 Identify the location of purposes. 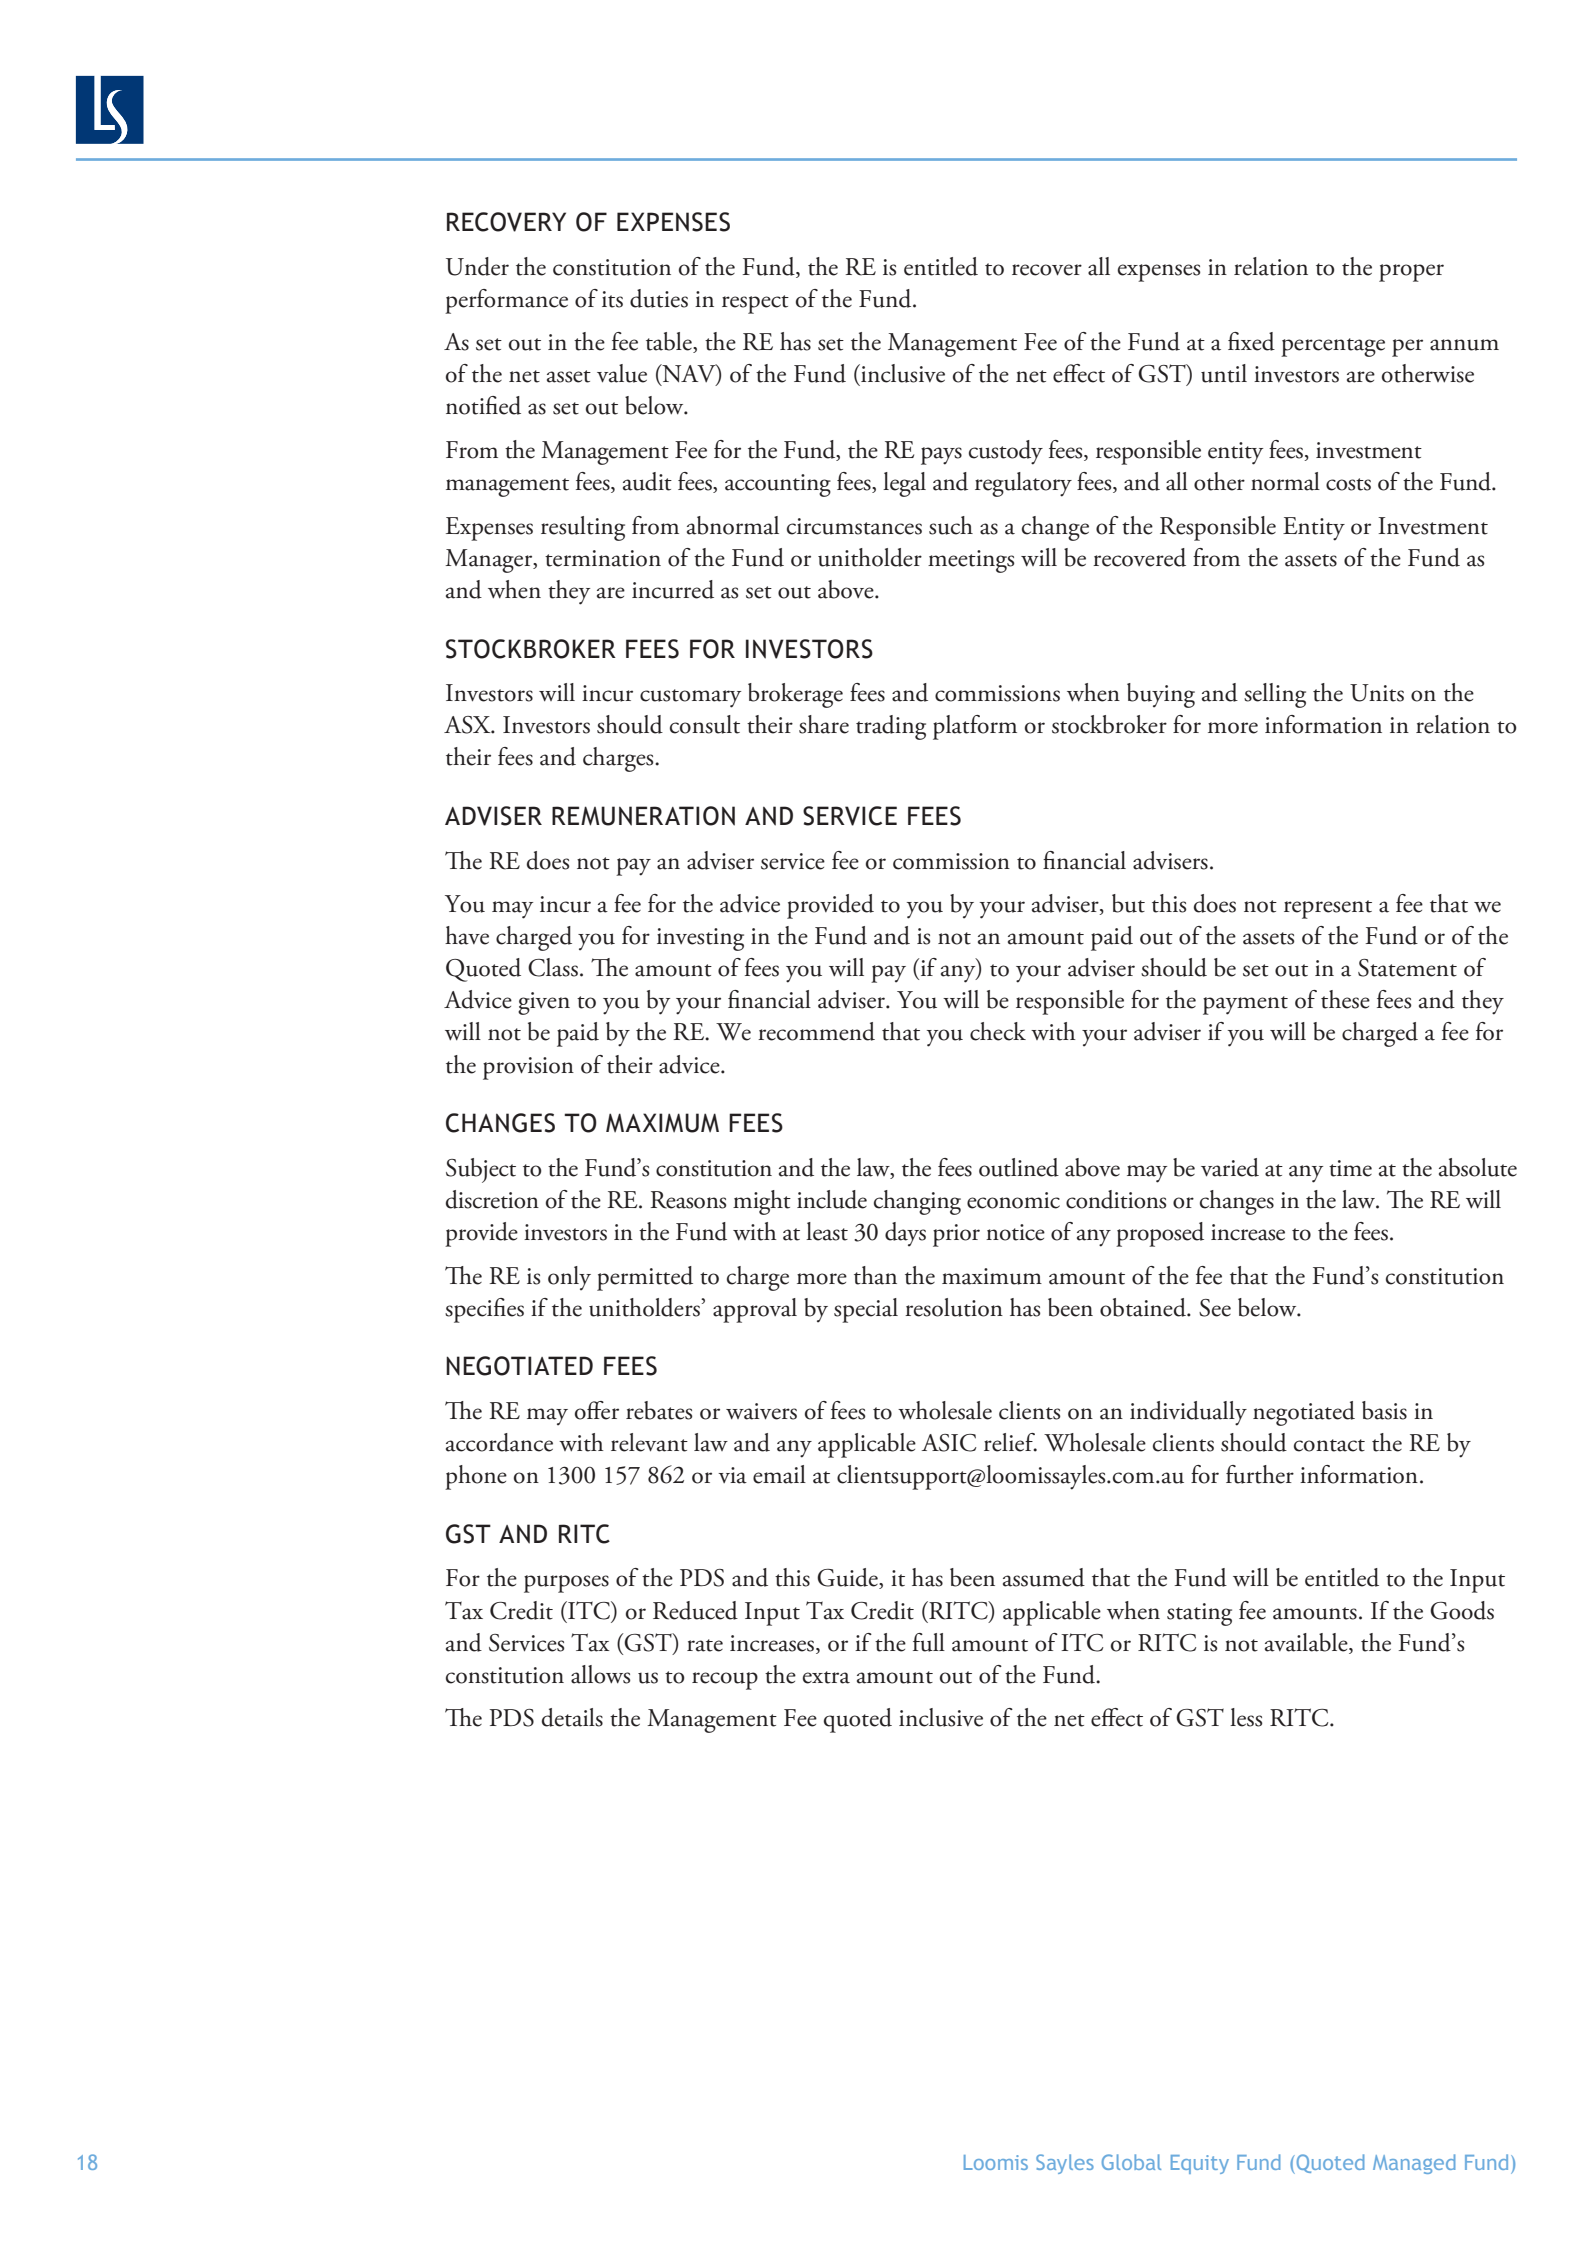
(566, 1584).
